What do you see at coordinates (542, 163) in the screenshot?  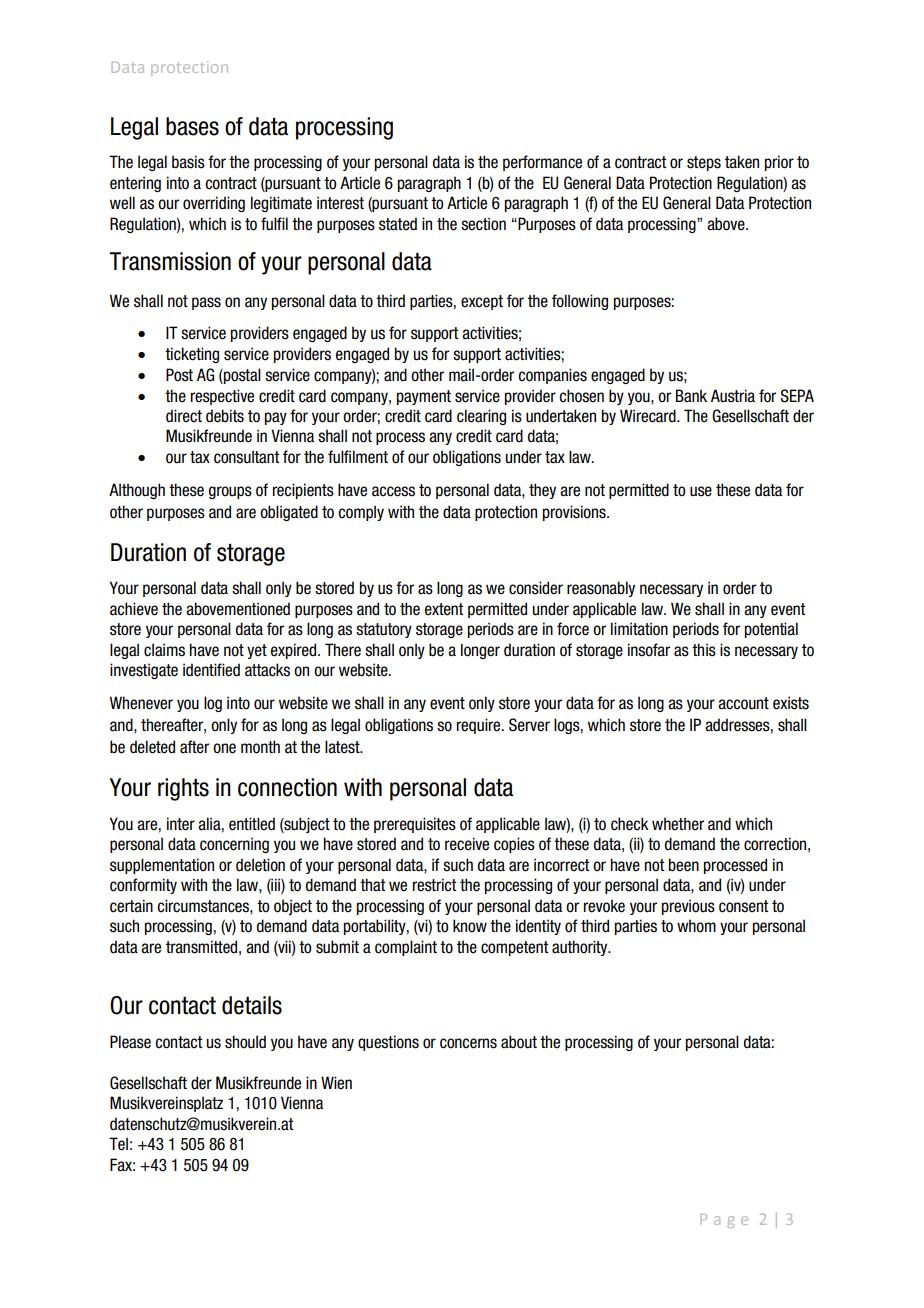 I see `performance` at bounding box center [542, 163].
